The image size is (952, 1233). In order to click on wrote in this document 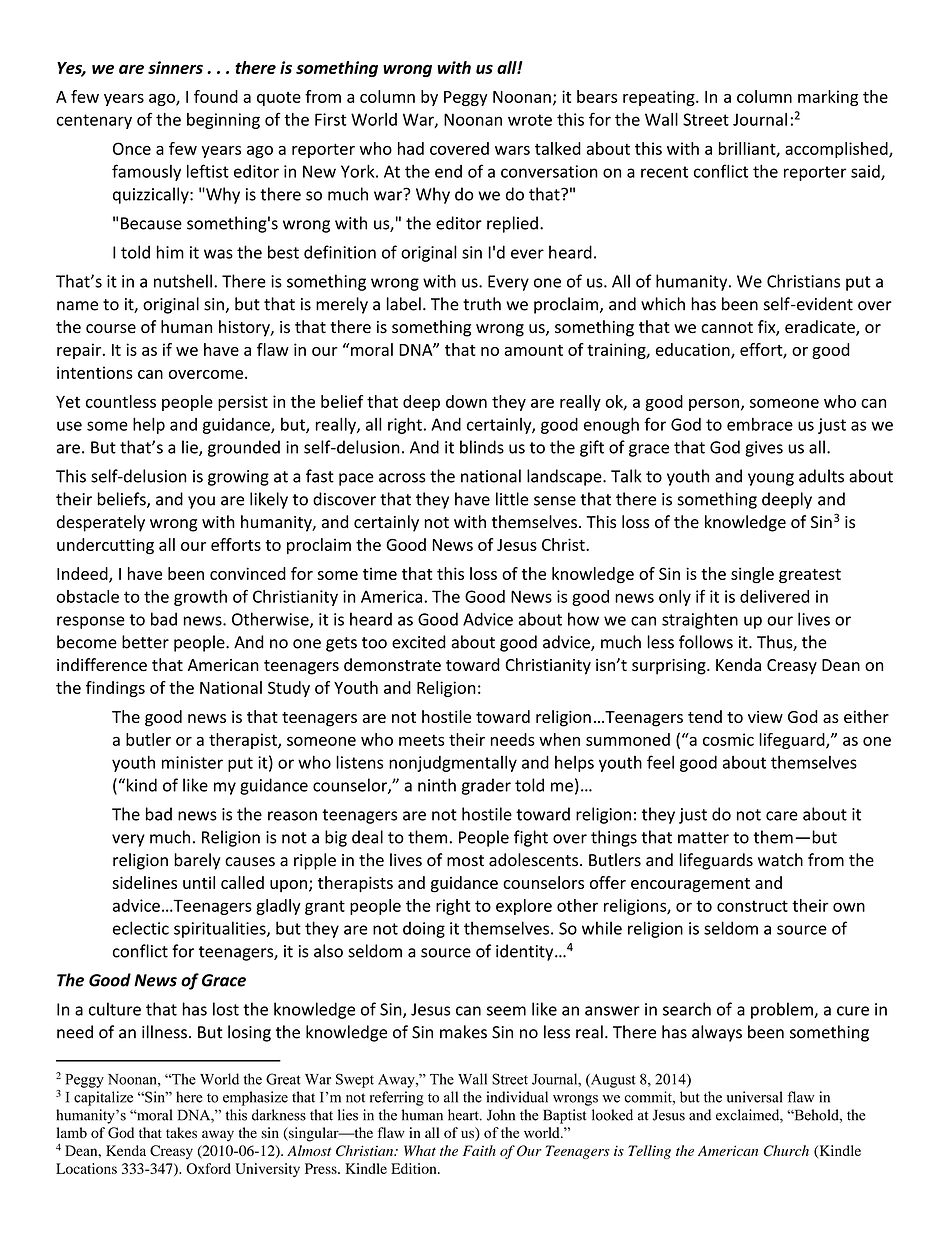, I will do `click(530, 120)`.
